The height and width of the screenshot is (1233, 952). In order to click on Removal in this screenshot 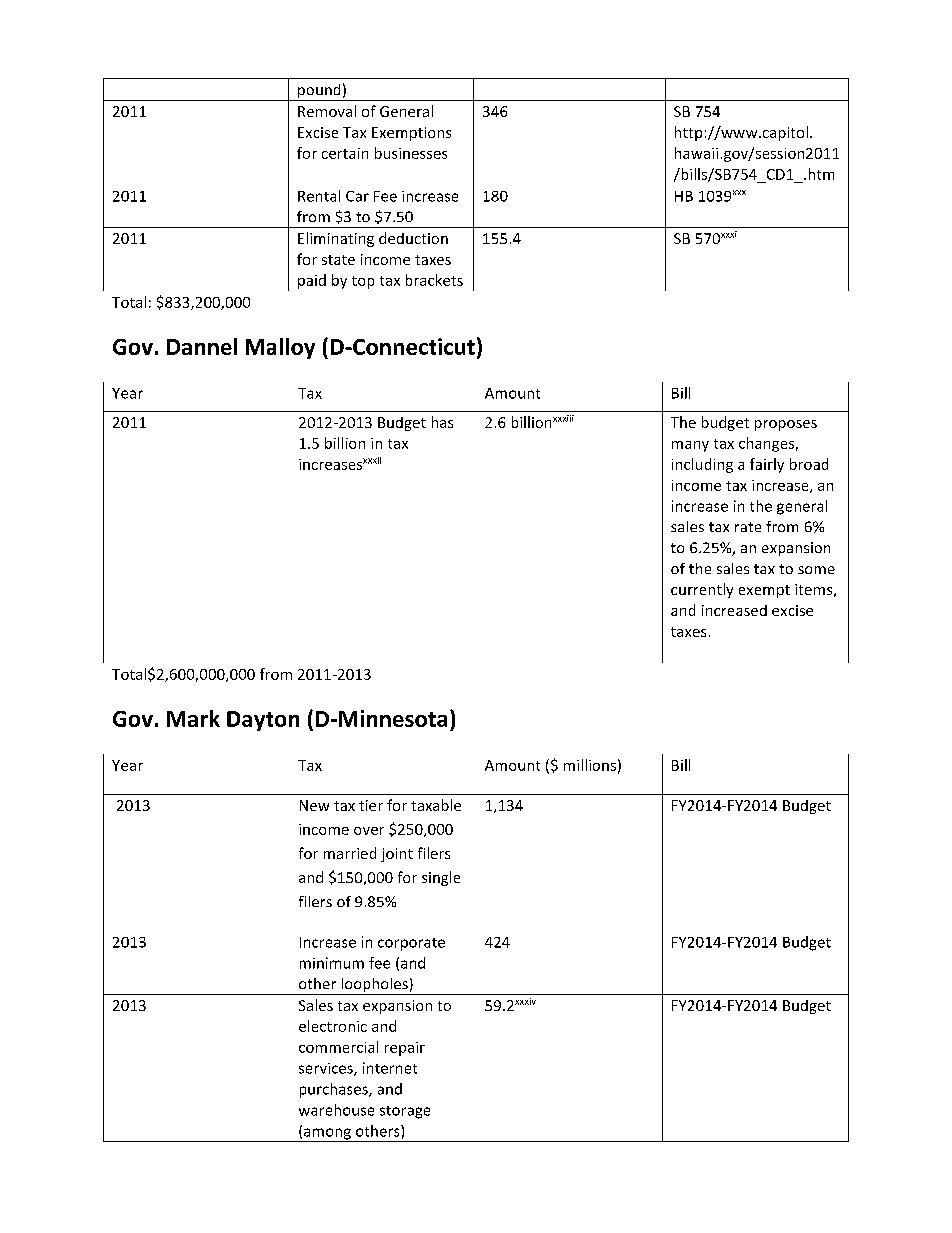, I will do `click(327, 111)`.
